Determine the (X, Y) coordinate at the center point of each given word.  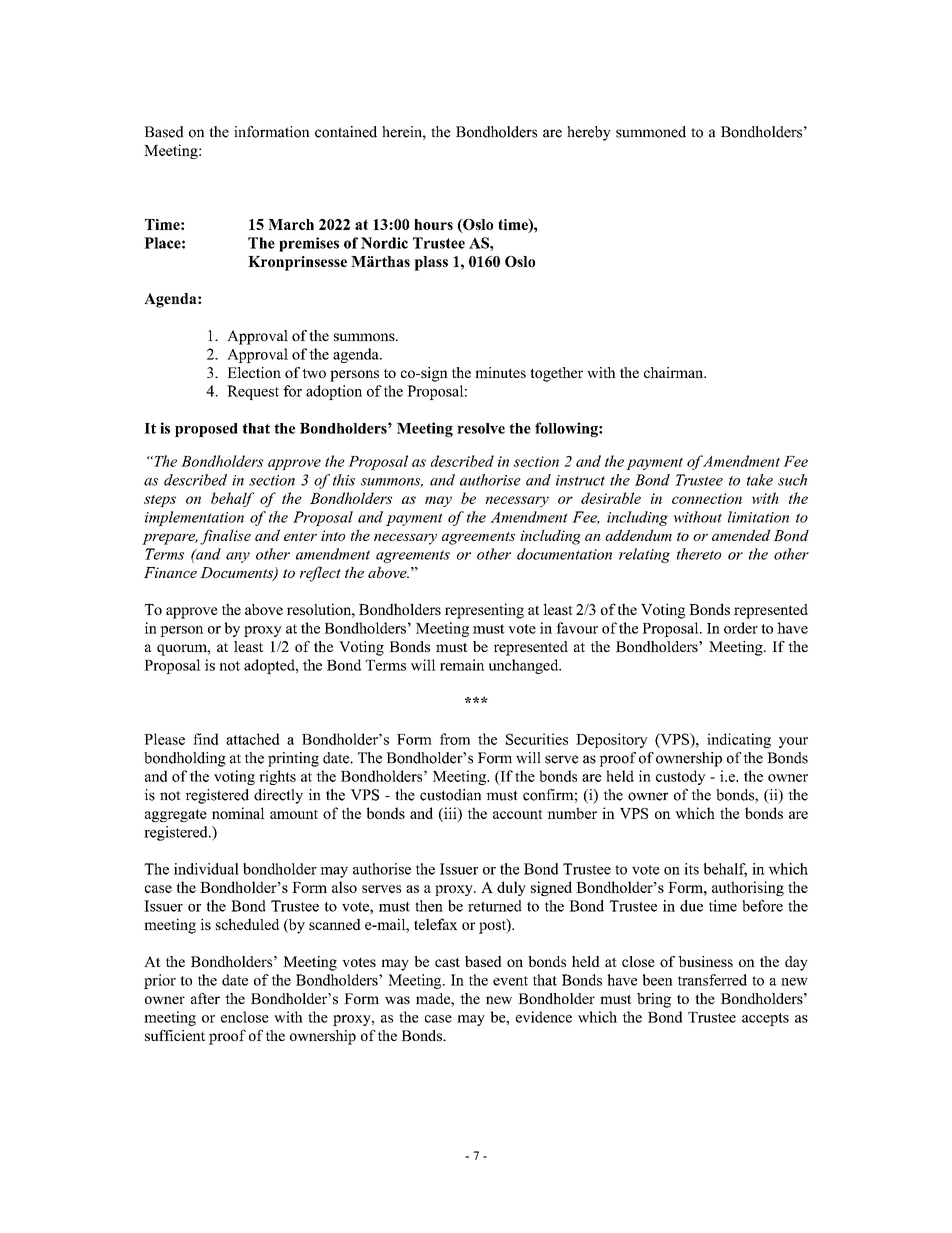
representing (484, 611)
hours (433, 224)
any (238, 557)
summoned (651, 132)
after (205, 998)
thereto (699, 554)
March (291, 224)
